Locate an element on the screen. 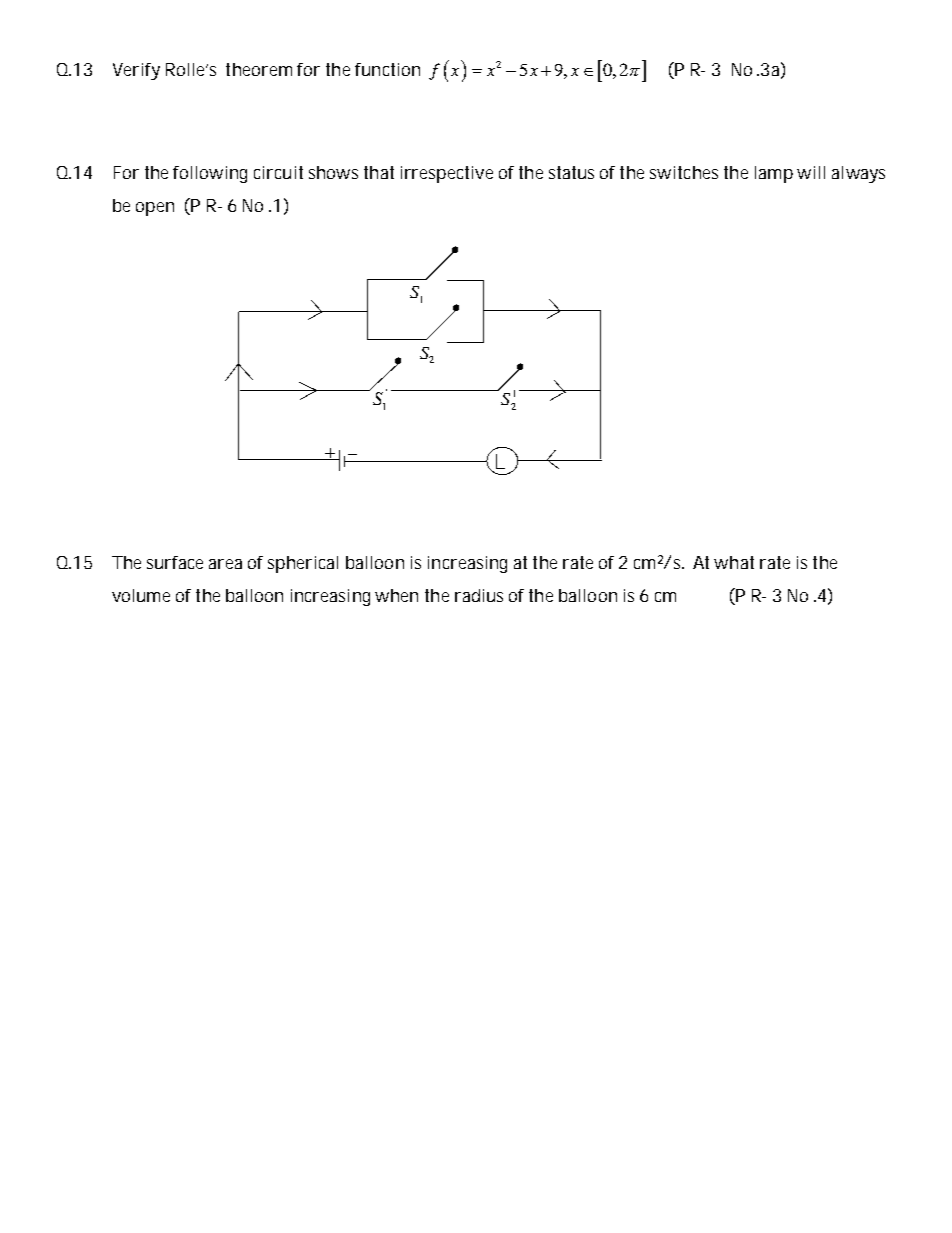 The height and width of the screenshot is (1233, 952). will is located at coordinates (811, 172).
